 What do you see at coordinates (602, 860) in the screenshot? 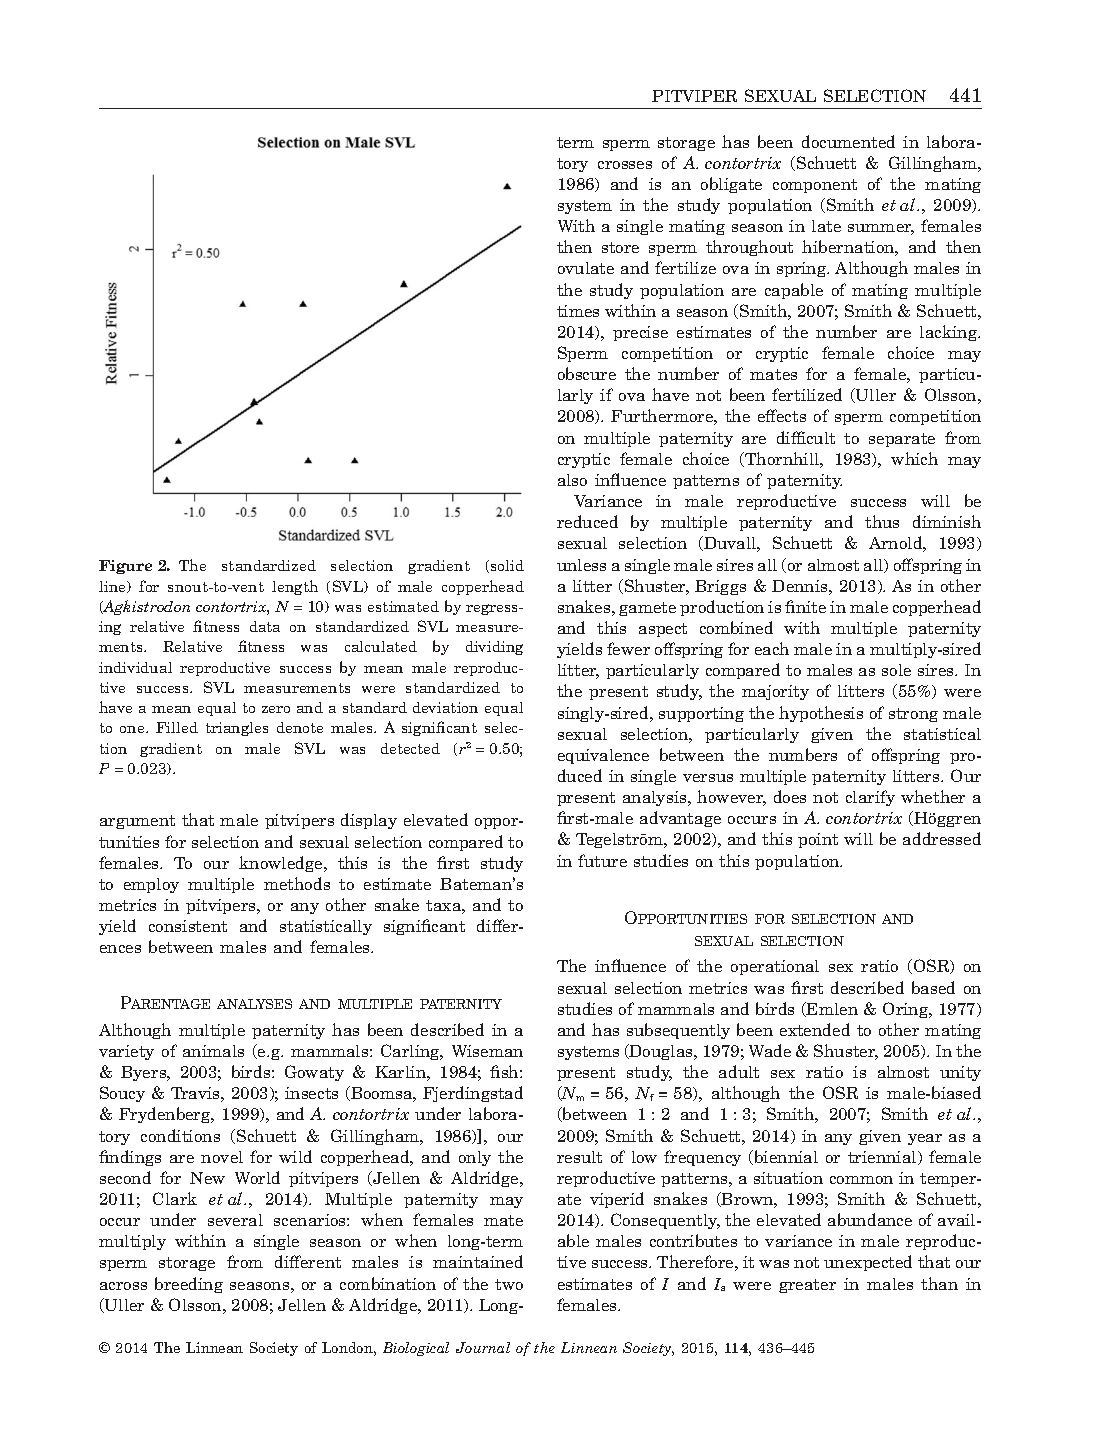
I see `future` at bounding box center [602, 860].
